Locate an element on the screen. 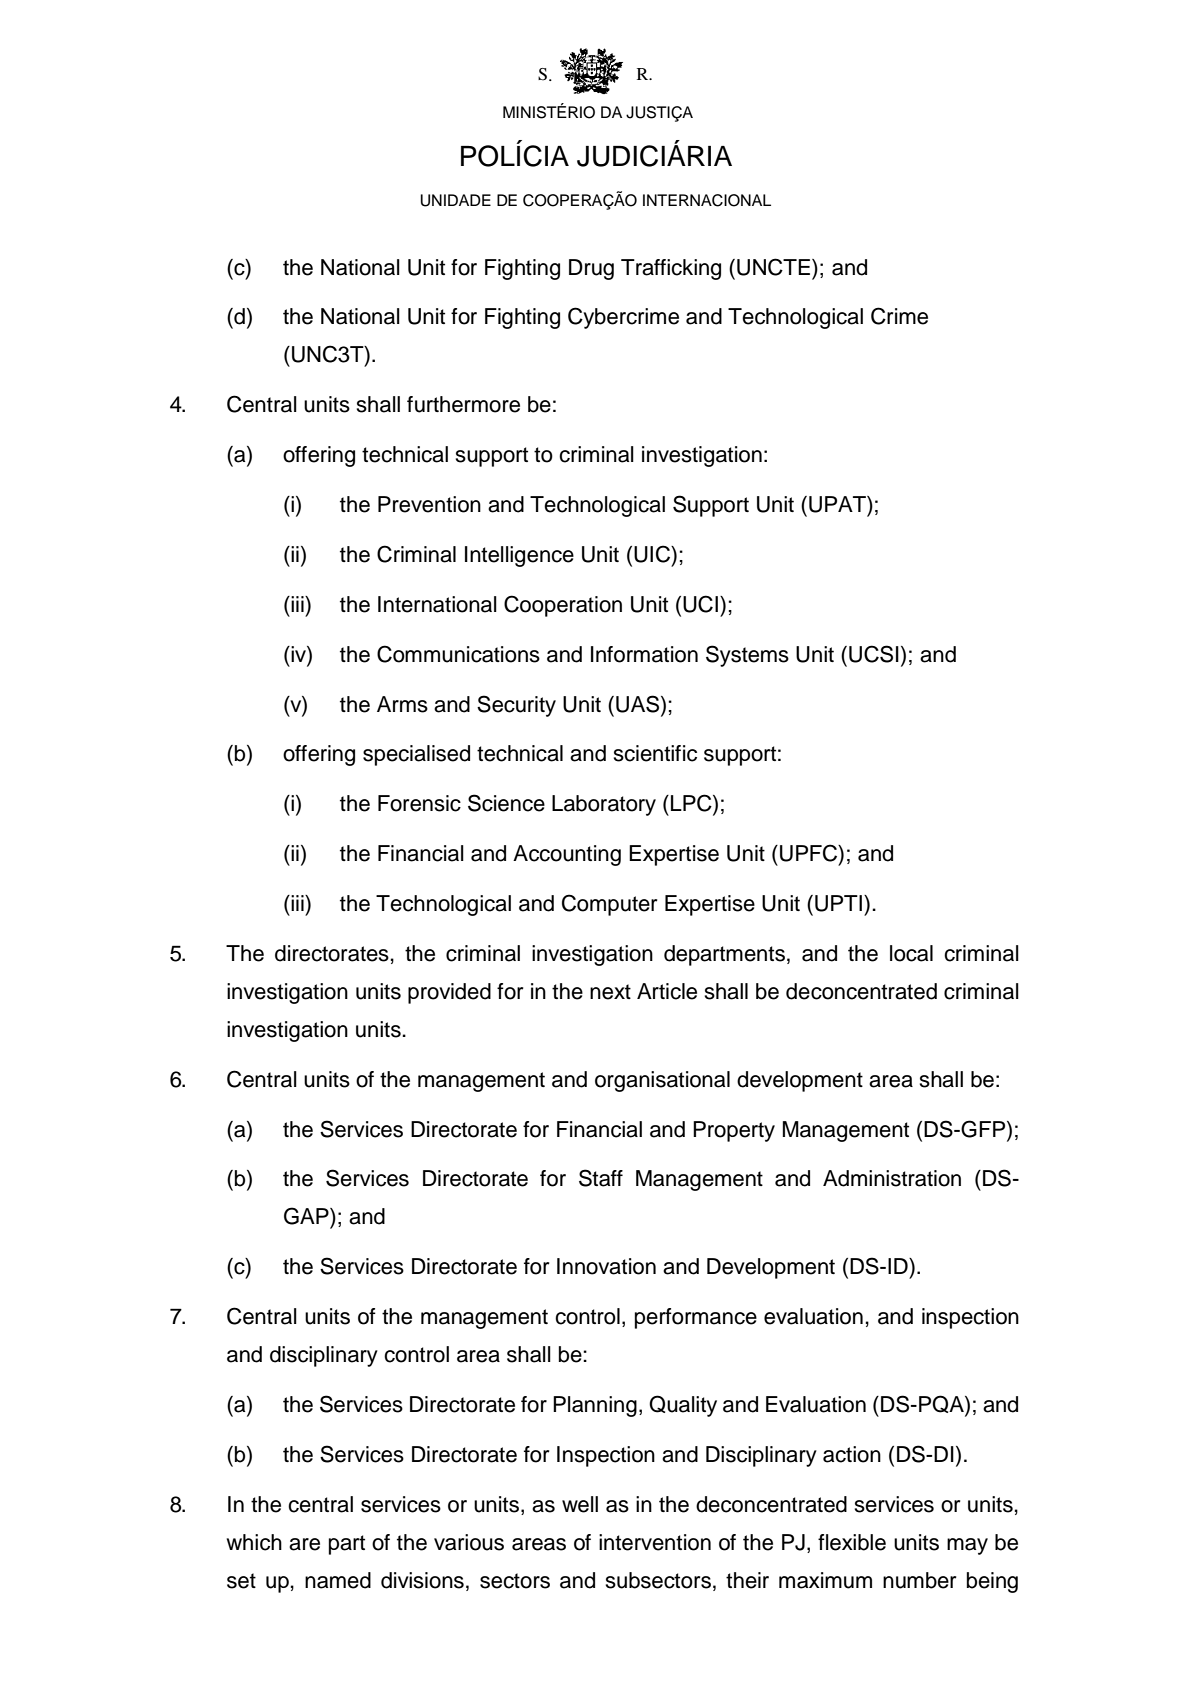 This screenshot has width=1189, height=1682. local is located at coordinates (911, 953).
